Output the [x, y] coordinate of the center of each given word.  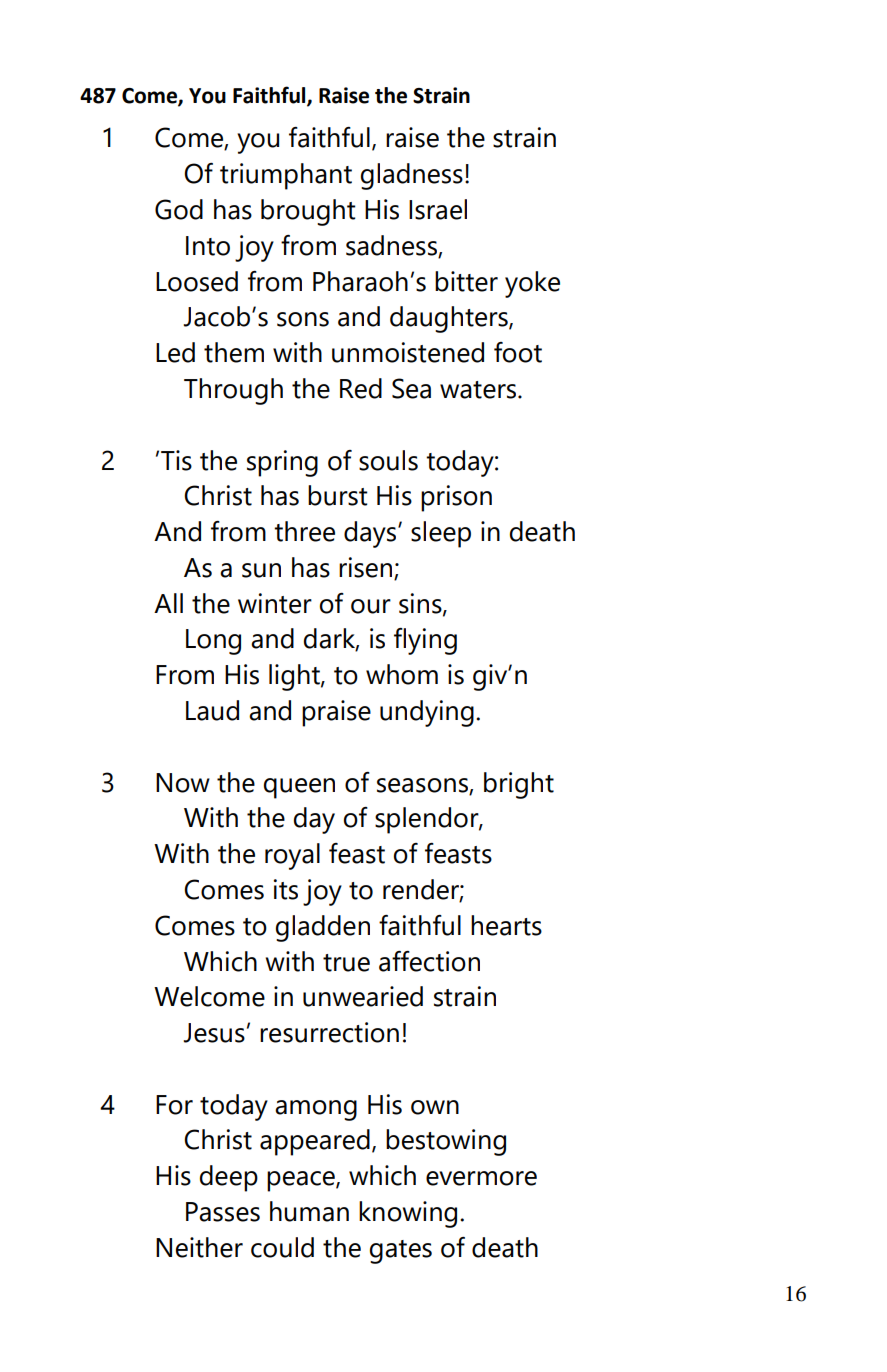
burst [337, 495]
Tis [176, 460]
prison [456, 498]
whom [402, 674]
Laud [212, 710]
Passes [223, 1212]
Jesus [214, 1033]
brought [308, 212]
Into [208, 246]
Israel [438, 209]
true [346, 963]
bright [519, 785]
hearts [506, 925]
